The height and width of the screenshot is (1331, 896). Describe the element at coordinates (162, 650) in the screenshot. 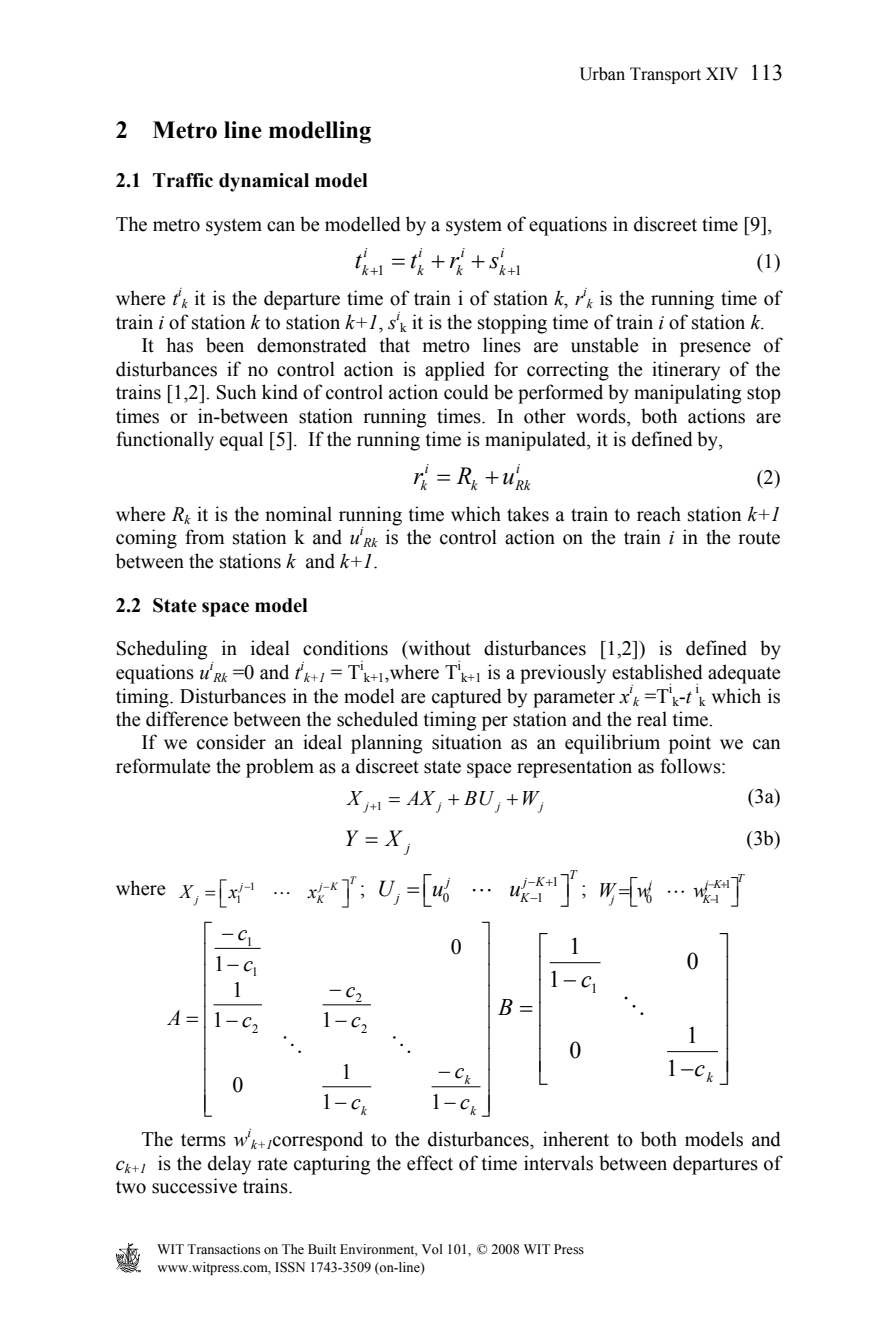

I see `Scheduling` at that location.
